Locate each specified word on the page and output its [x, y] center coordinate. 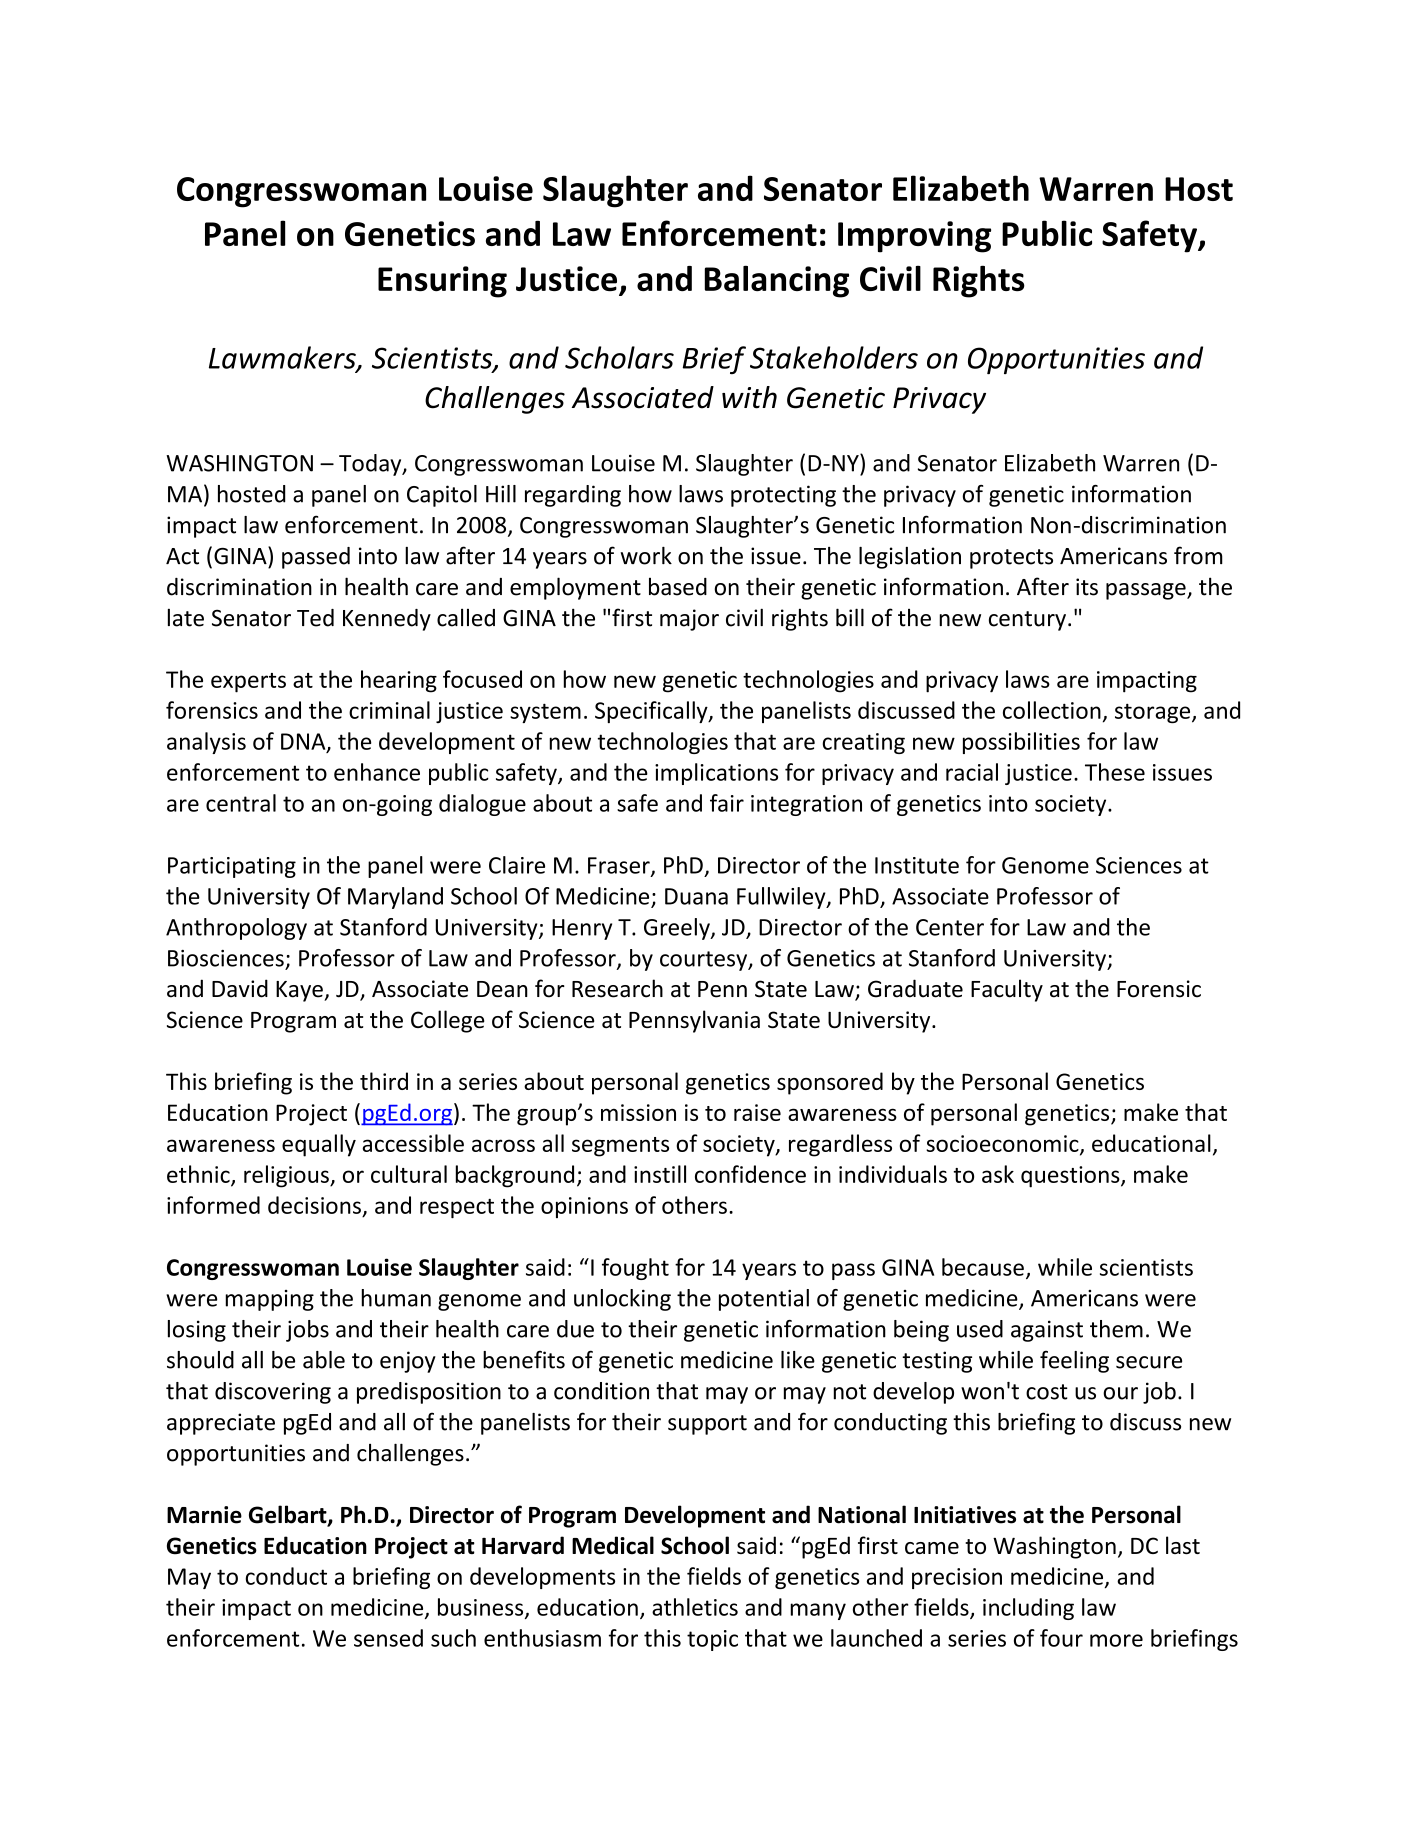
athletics [695, 1607]
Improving [914, 237]
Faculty [1007, 990]
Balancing [777, 281]
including [1028, 1609]
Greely [678, 929]
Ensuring [442, 282]
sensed [388, 1638]
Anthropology [236, 929]
